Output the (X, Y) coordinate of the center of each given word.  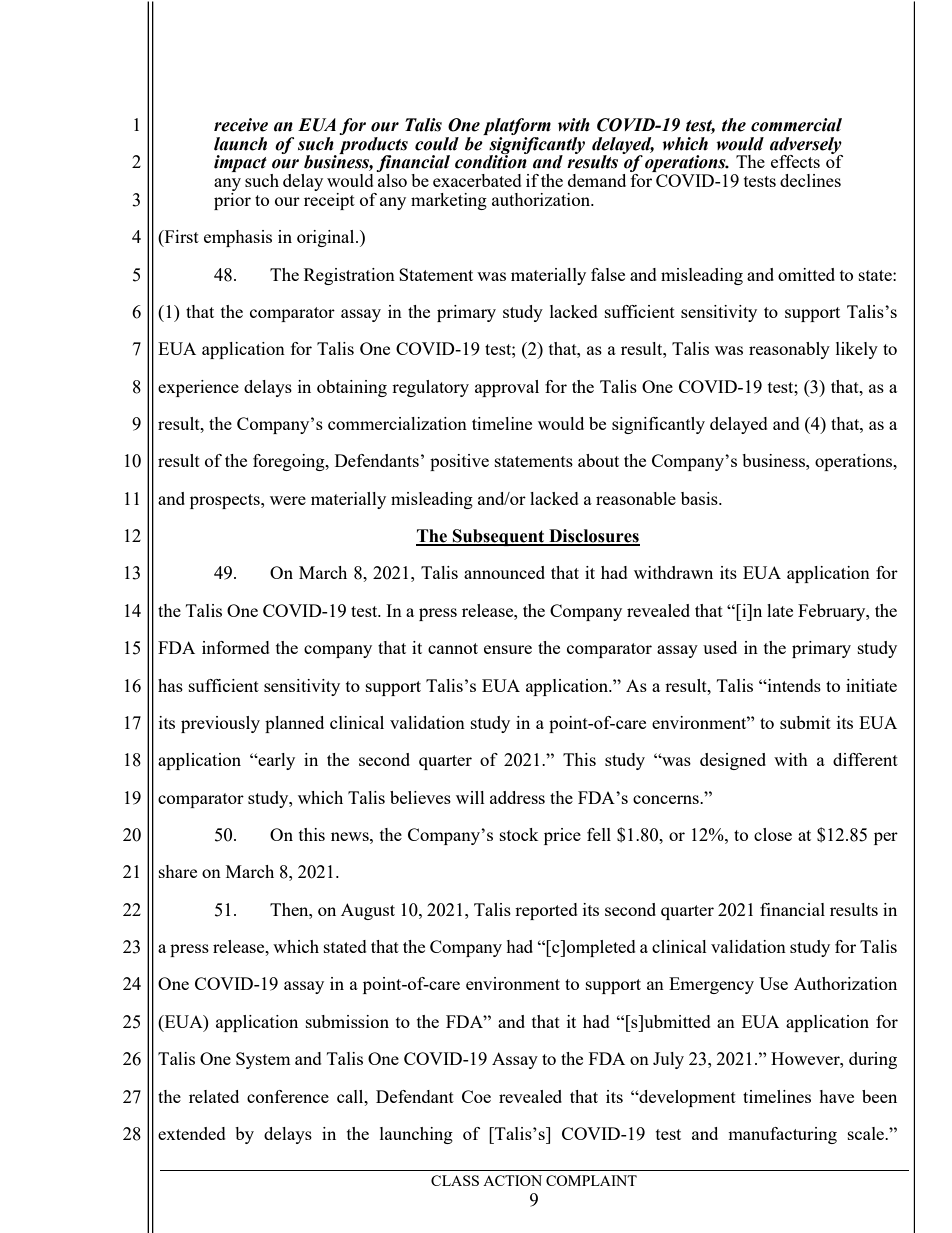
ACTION (512, 1180)
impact (240, 163)
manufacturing (782, 1135)
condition (491, 161)
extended (192, 1133)
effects (795, 161)
